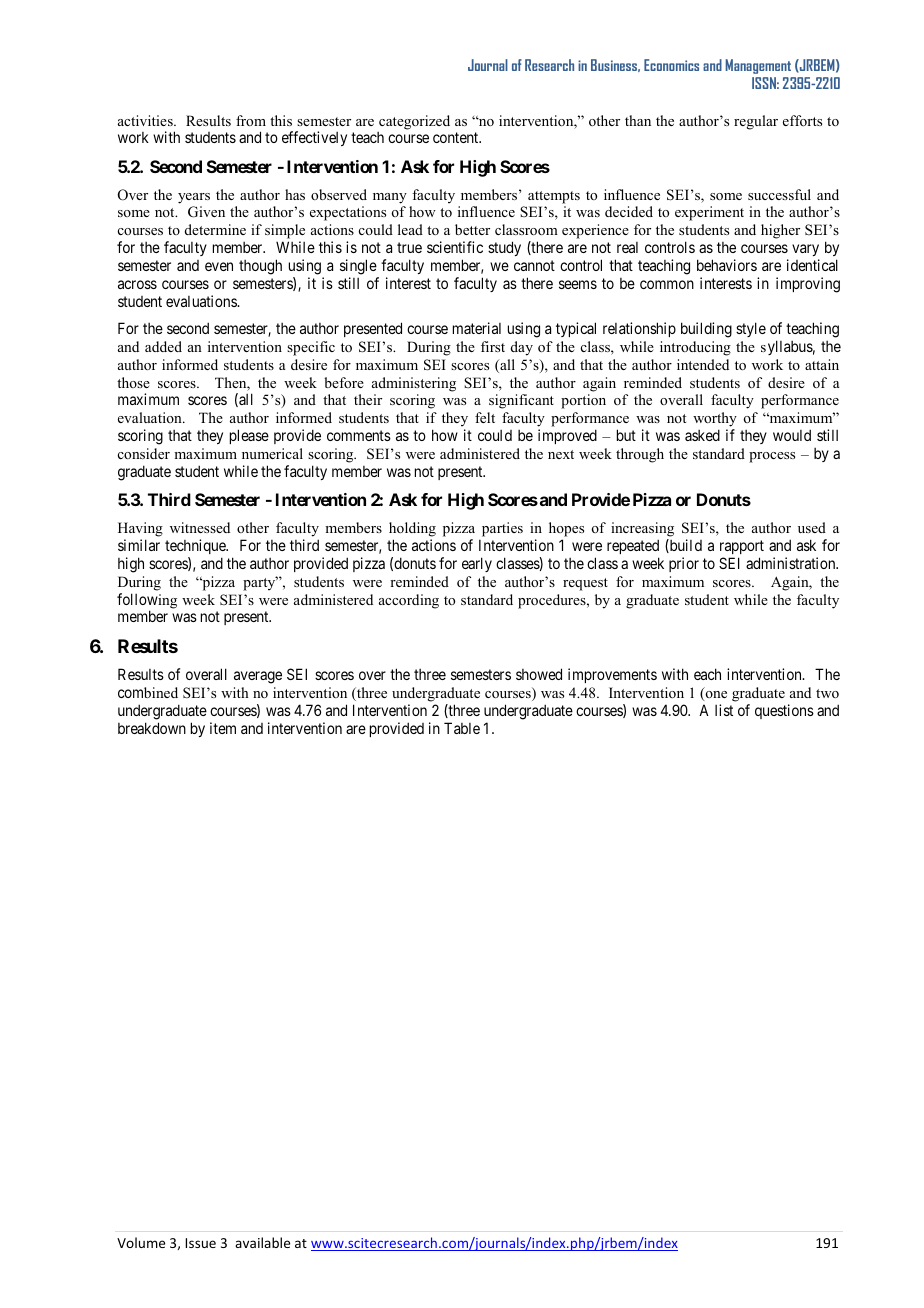 This document has height=1308, width=924. What do you see at coordinates (784, 711) in the document?
I see `questions` at bounding box center [784, 711].
